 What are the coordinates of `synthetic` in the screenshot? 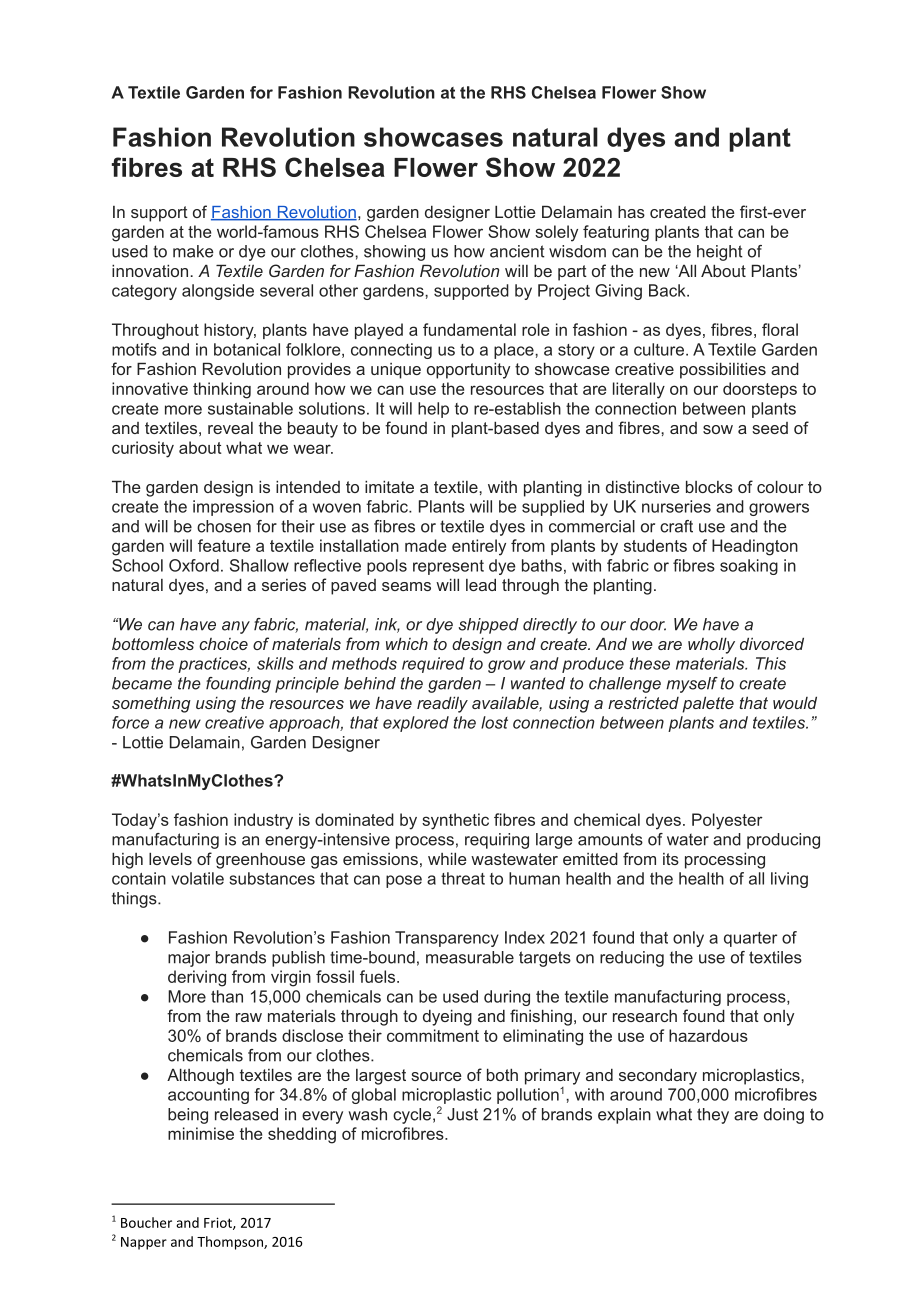 It's located at (455, 821).
